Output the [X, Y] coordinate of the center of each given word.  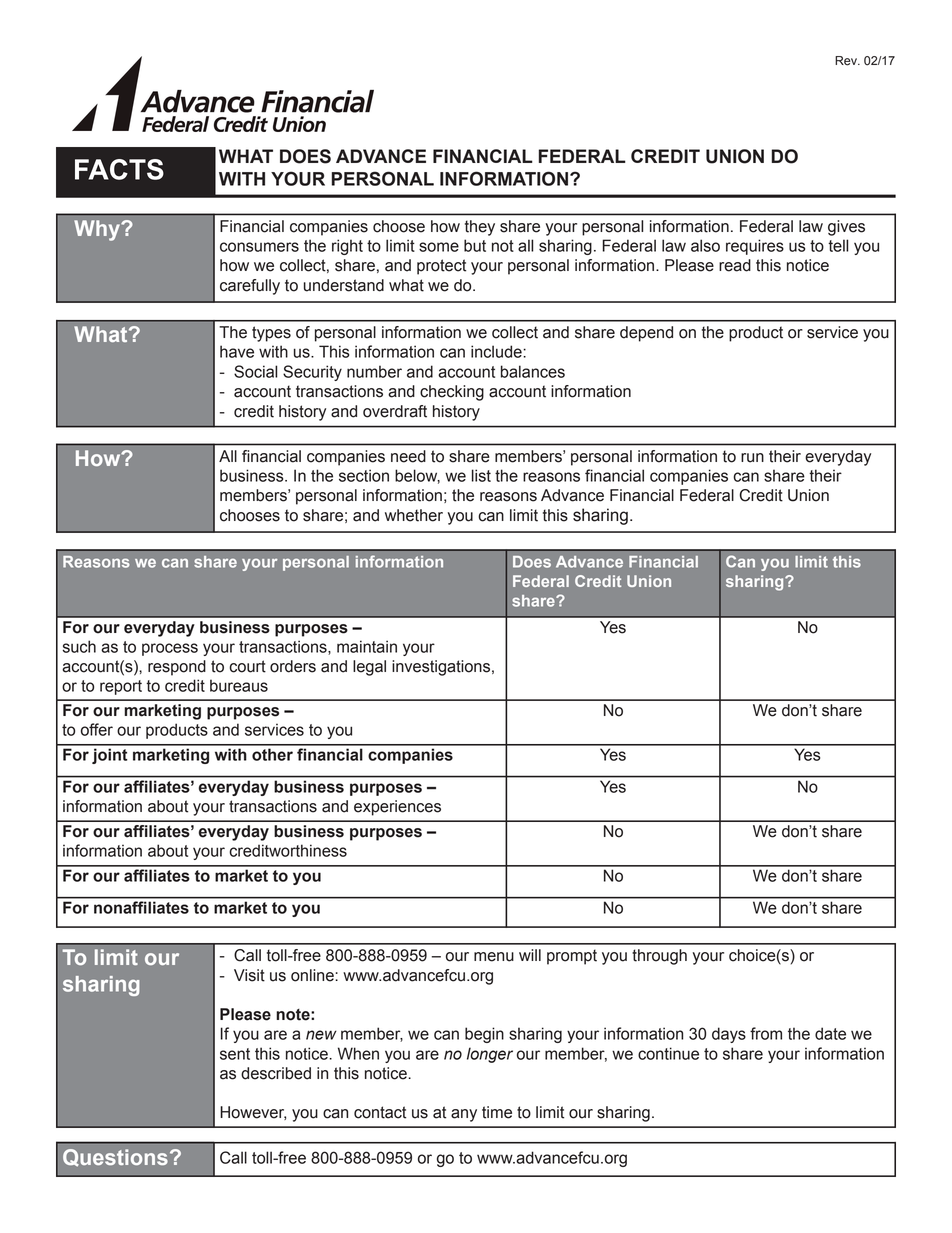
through [659, 957]
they [480, 228]
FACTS [119, 169]
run [752, 458]
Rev [847, 61]
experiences [397, 808]
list [481, 475]
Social [256, 371]
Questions [115, 1158]
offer [97, 729]
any [464, 1115]
